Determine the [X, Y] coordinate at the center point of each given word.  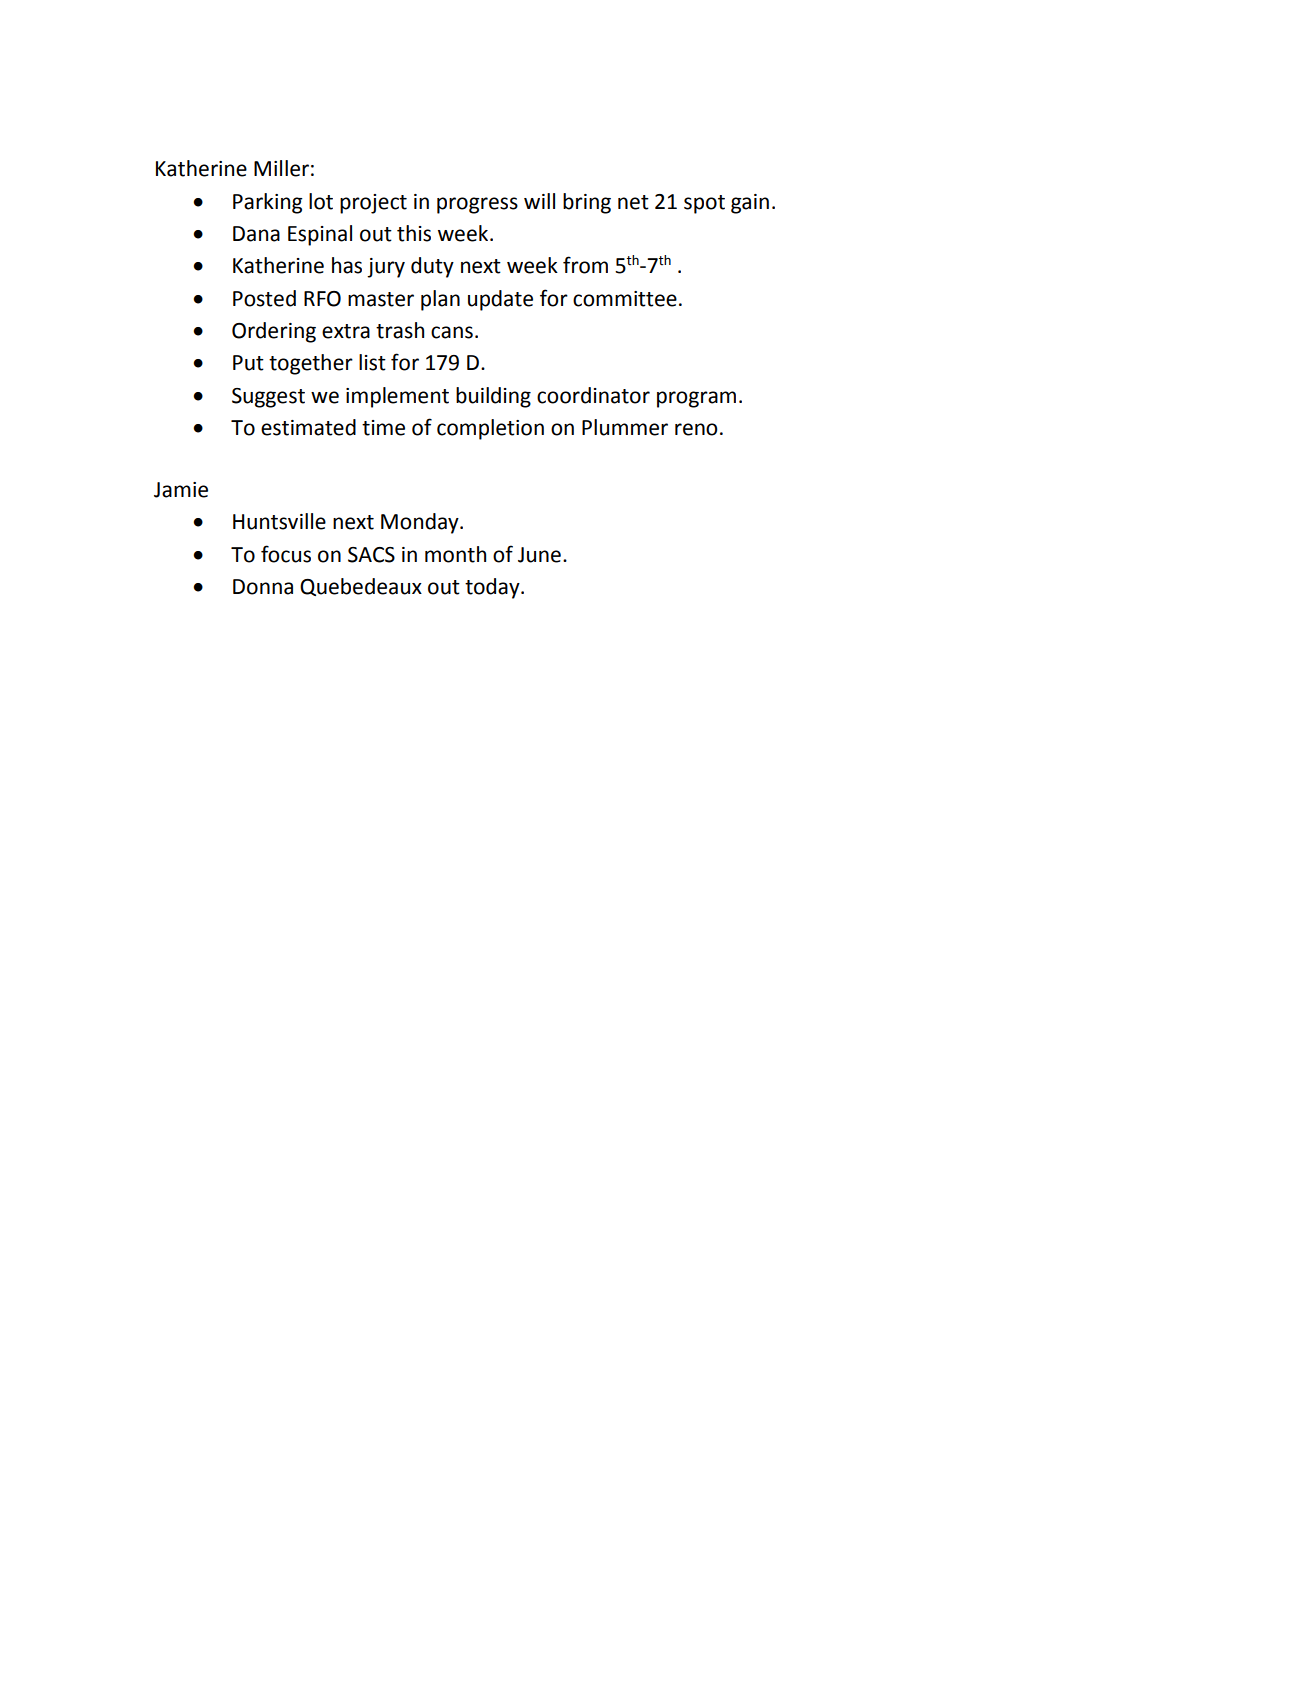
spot [704, 204]
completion [490, 429]
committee [625, 299]
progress [477, 205]
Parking [268, 203]
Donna [263, 587]
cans [452, 332]
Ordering [274, 332]
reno [696, 429]
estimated [308, 427]
